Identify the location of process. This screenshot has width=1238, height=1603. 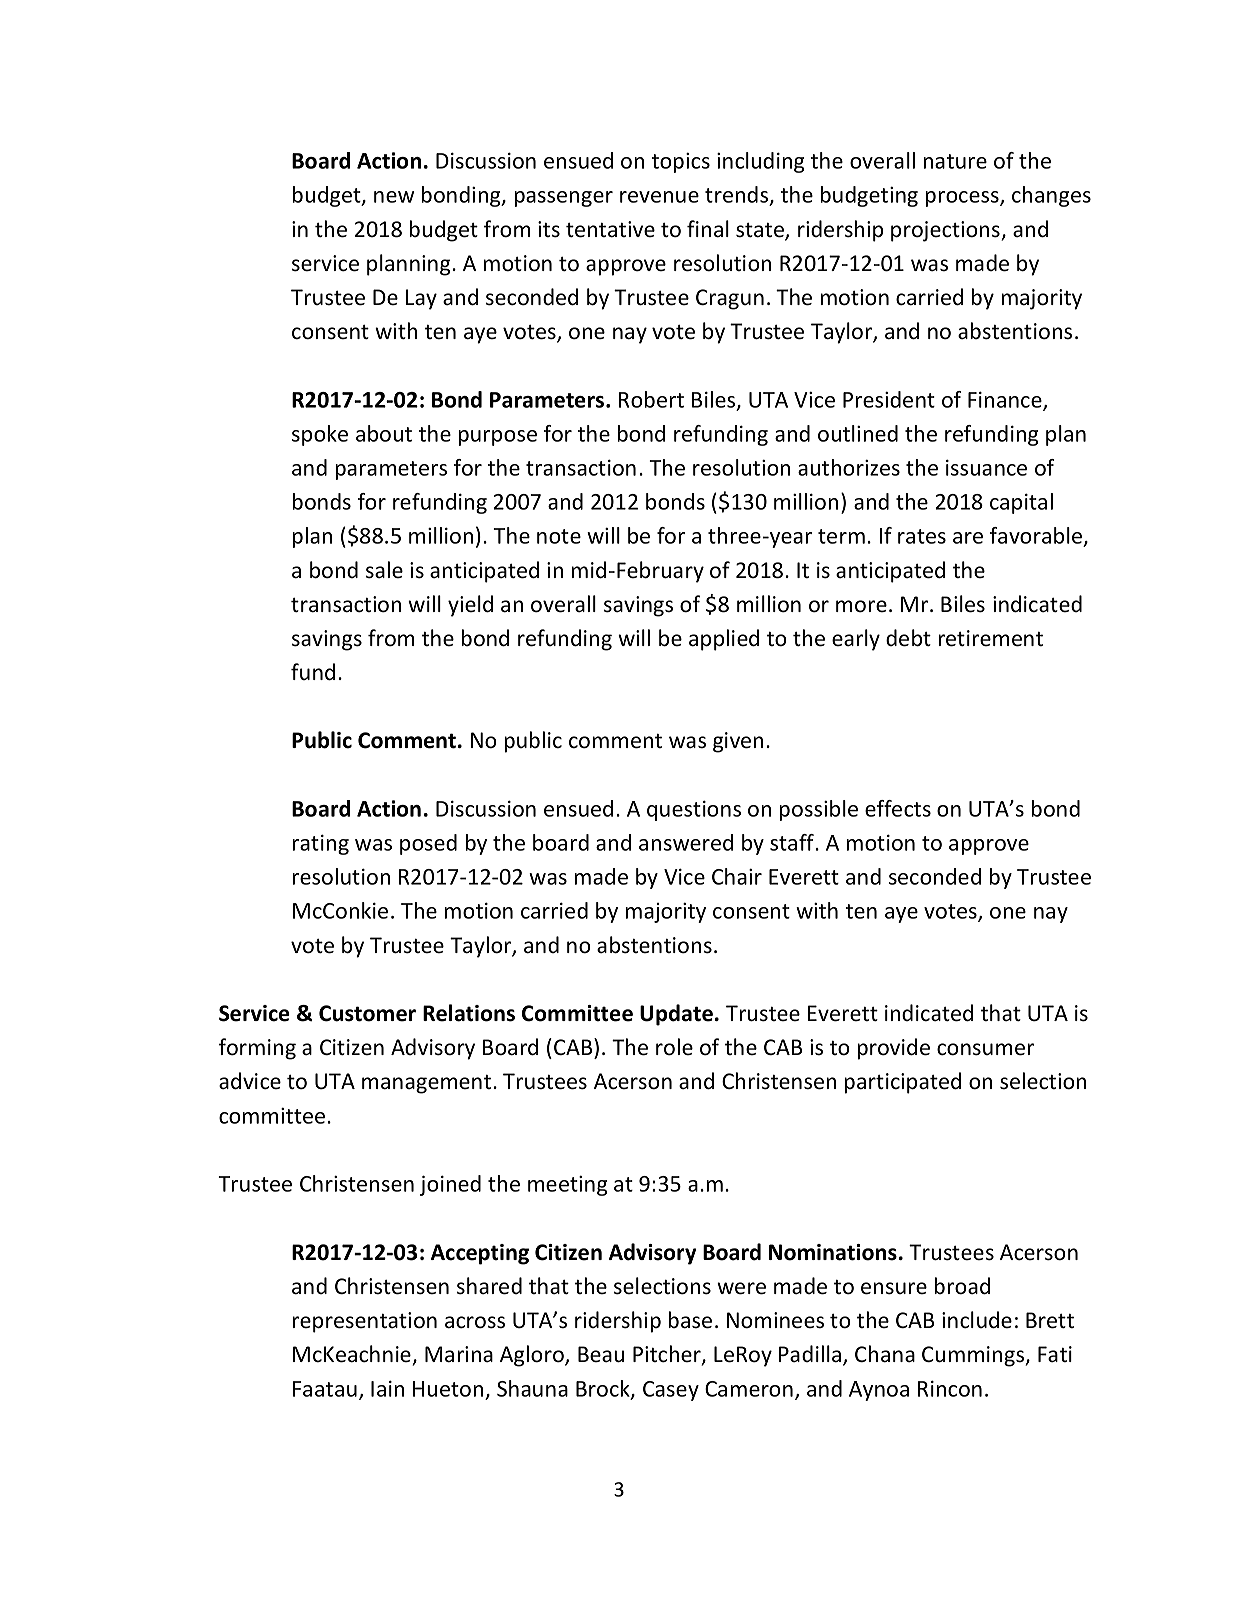
(963, 199).
